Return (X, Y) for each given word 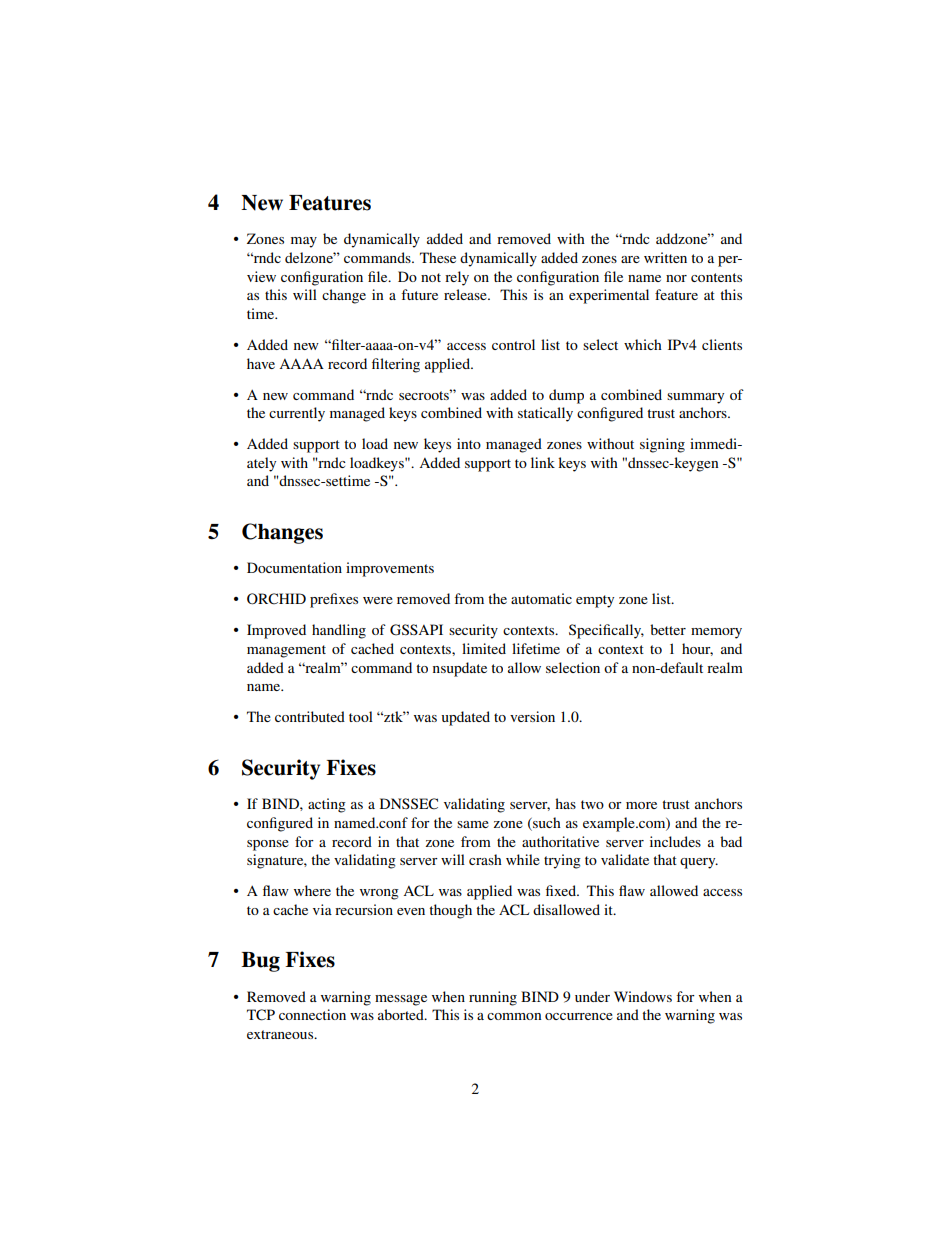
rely (457, 278)
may (304, 242)
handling (339, 631)
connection (312, 1014)
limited (484, 648)
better (668, 629)
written (665, 257)
